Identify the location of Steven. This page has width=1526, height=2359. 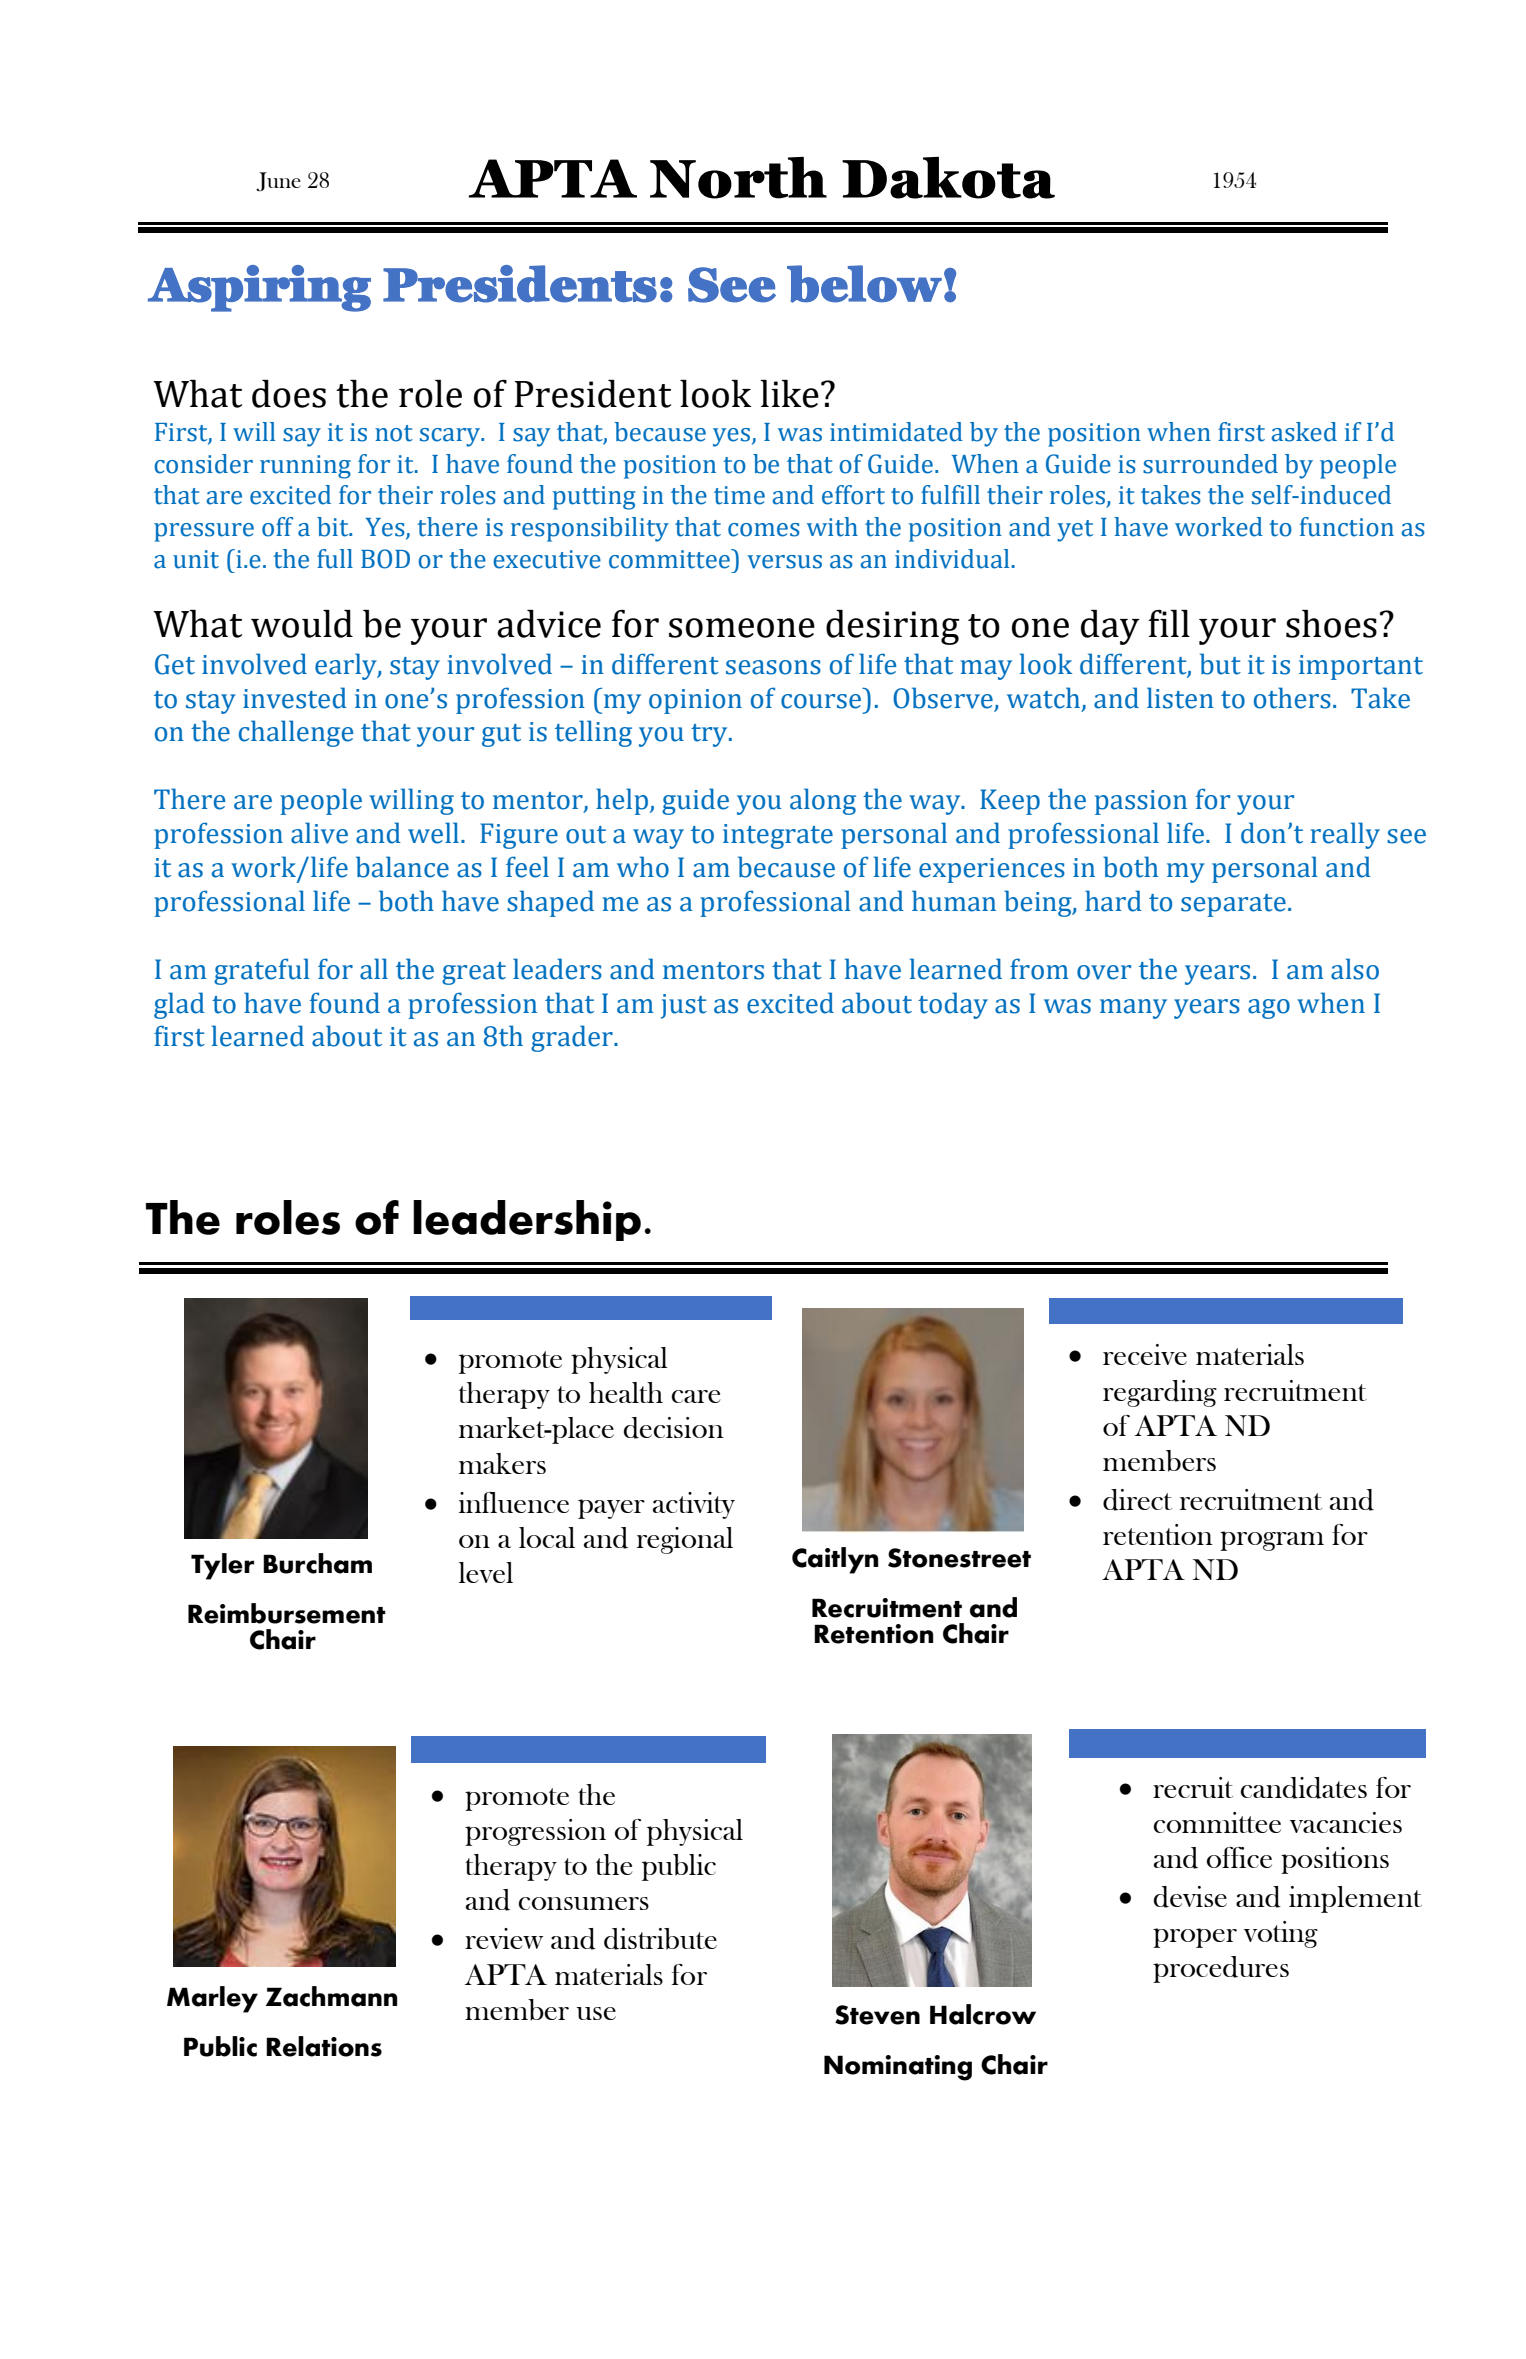
(877, 2015).
